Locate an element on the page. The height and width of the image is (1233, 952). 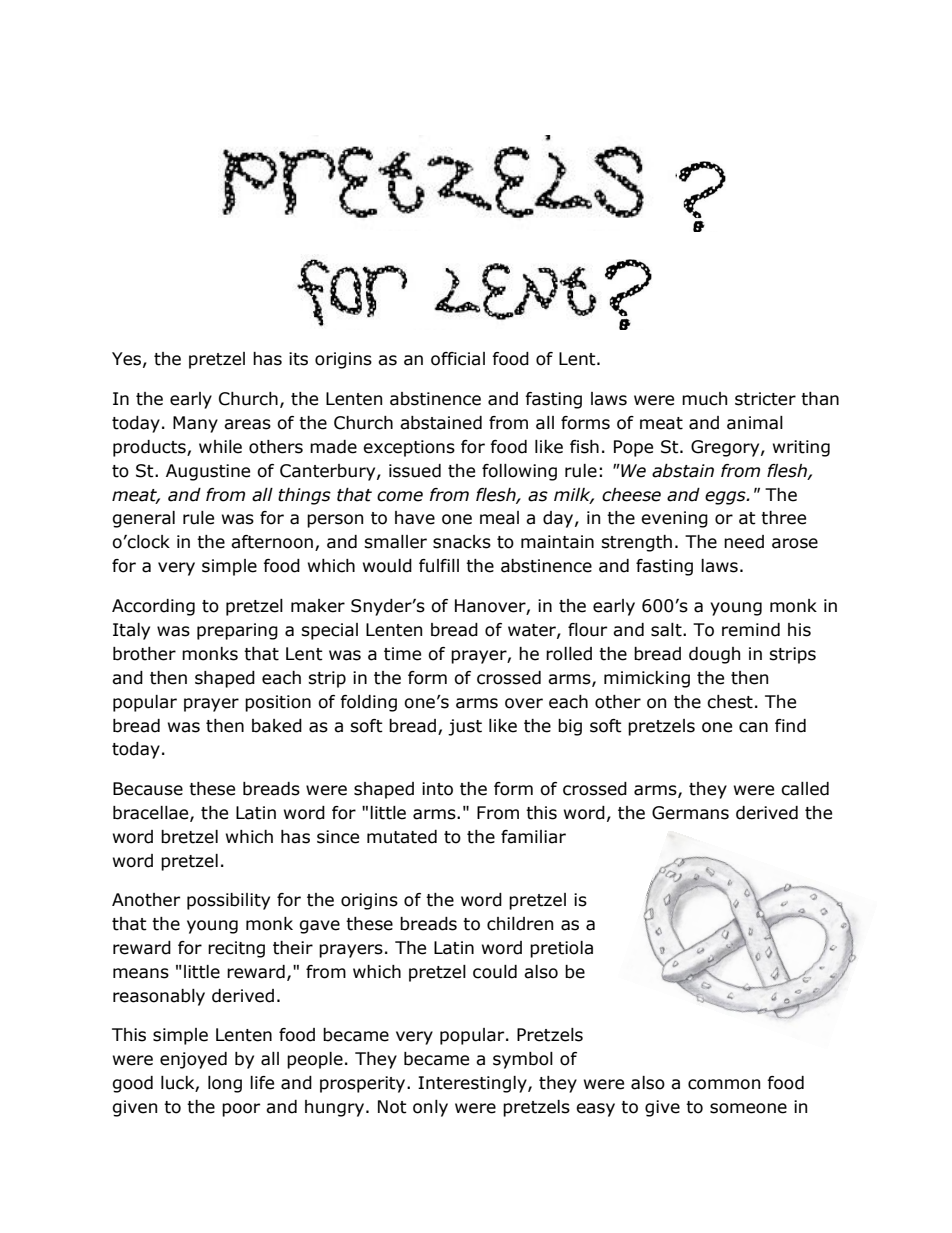
Germans is located at coordinates (690, 813).
